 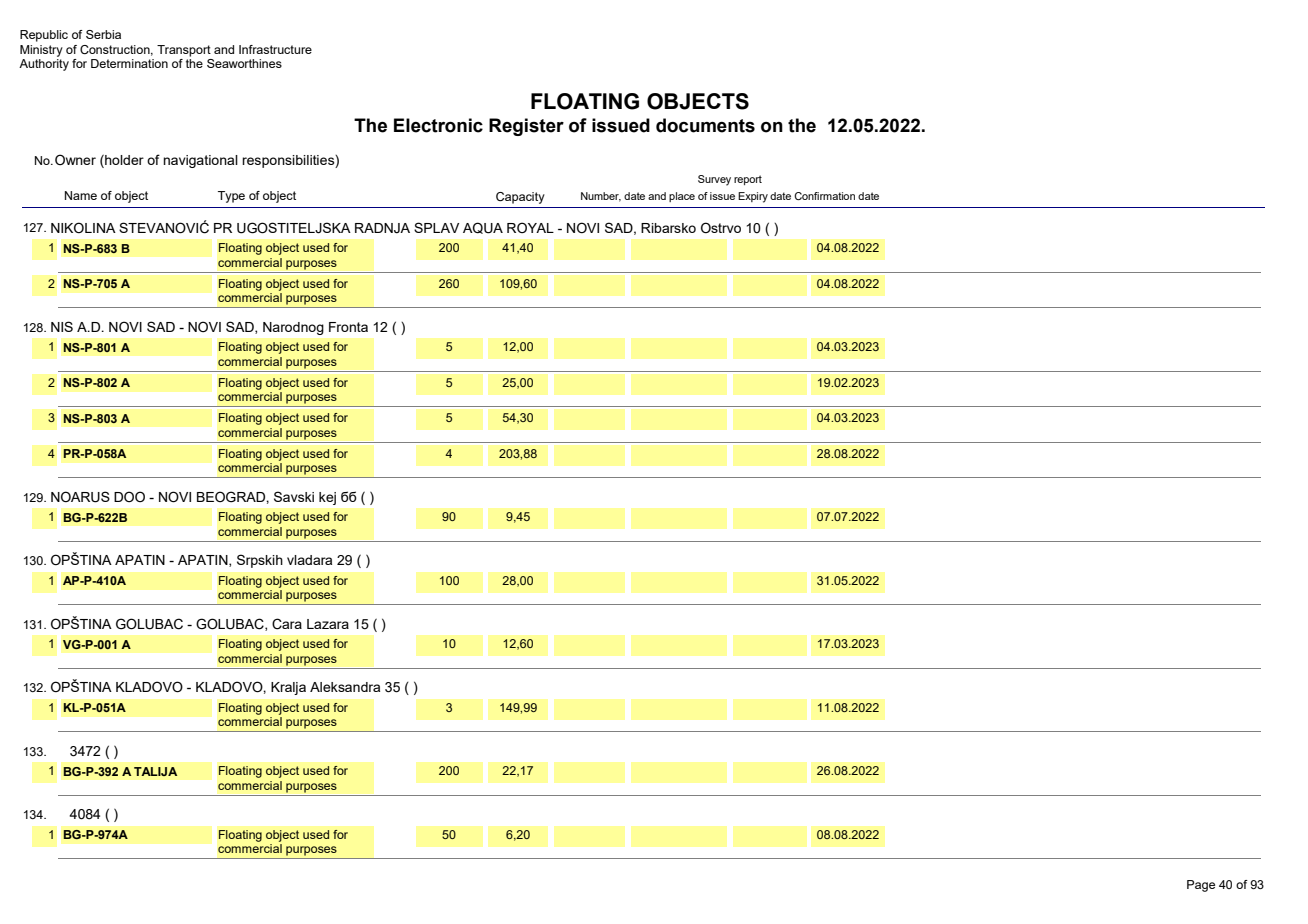 I want to click on Transport, so click(x=184, y=51).
